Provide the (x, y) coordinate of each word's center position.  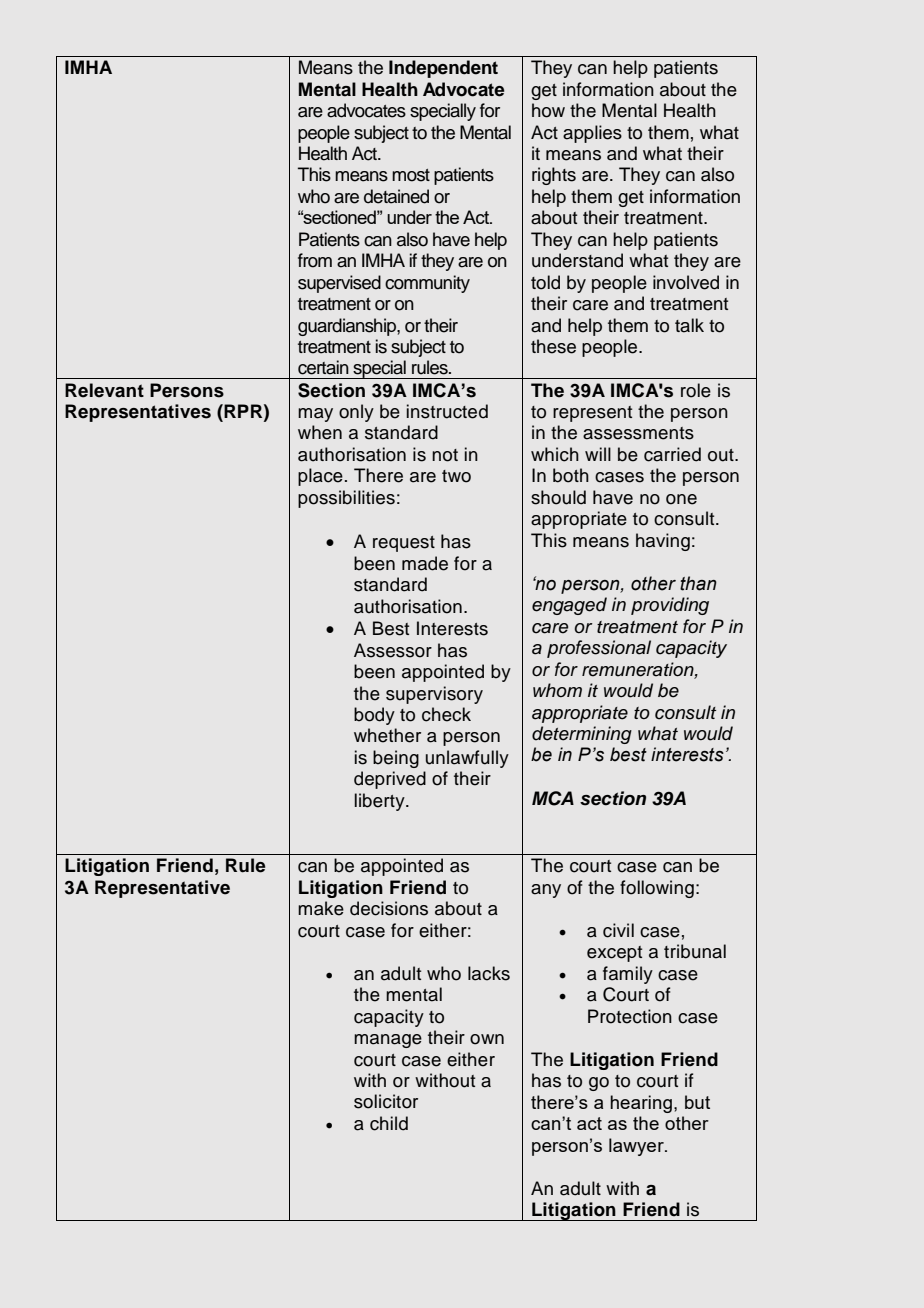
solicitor (386, 1101)
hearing (641, 1104)
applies (592, 134)
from (315, 260)
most (411, 175)
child (389, 1123)
